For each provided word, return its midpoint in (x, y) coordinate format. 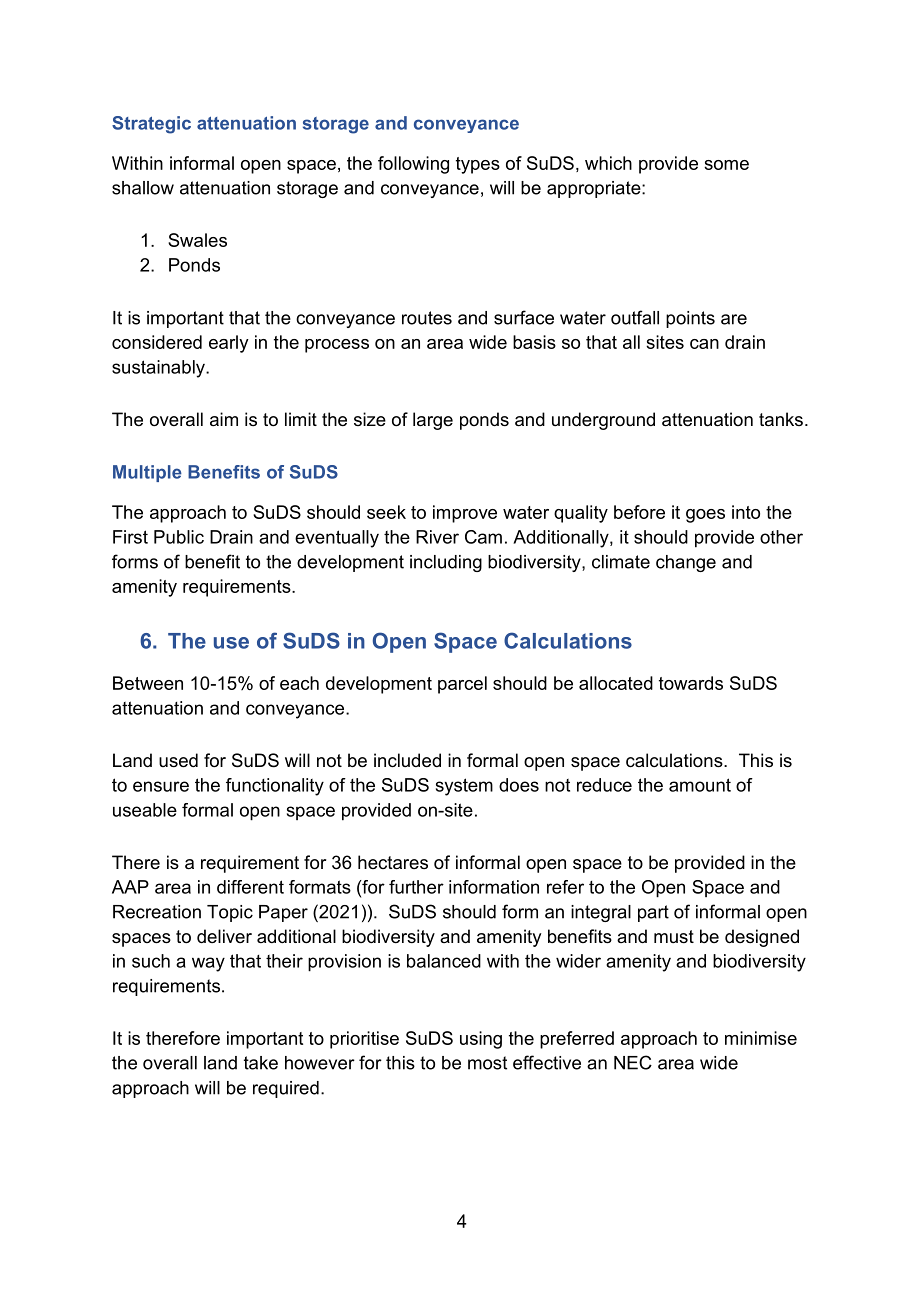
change (686, 563)
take (261, 1063)
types (478, 165)
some (726, 165)
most (487, 1063)
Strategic (151, 125)
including (446, 563)
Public (179, 537)
